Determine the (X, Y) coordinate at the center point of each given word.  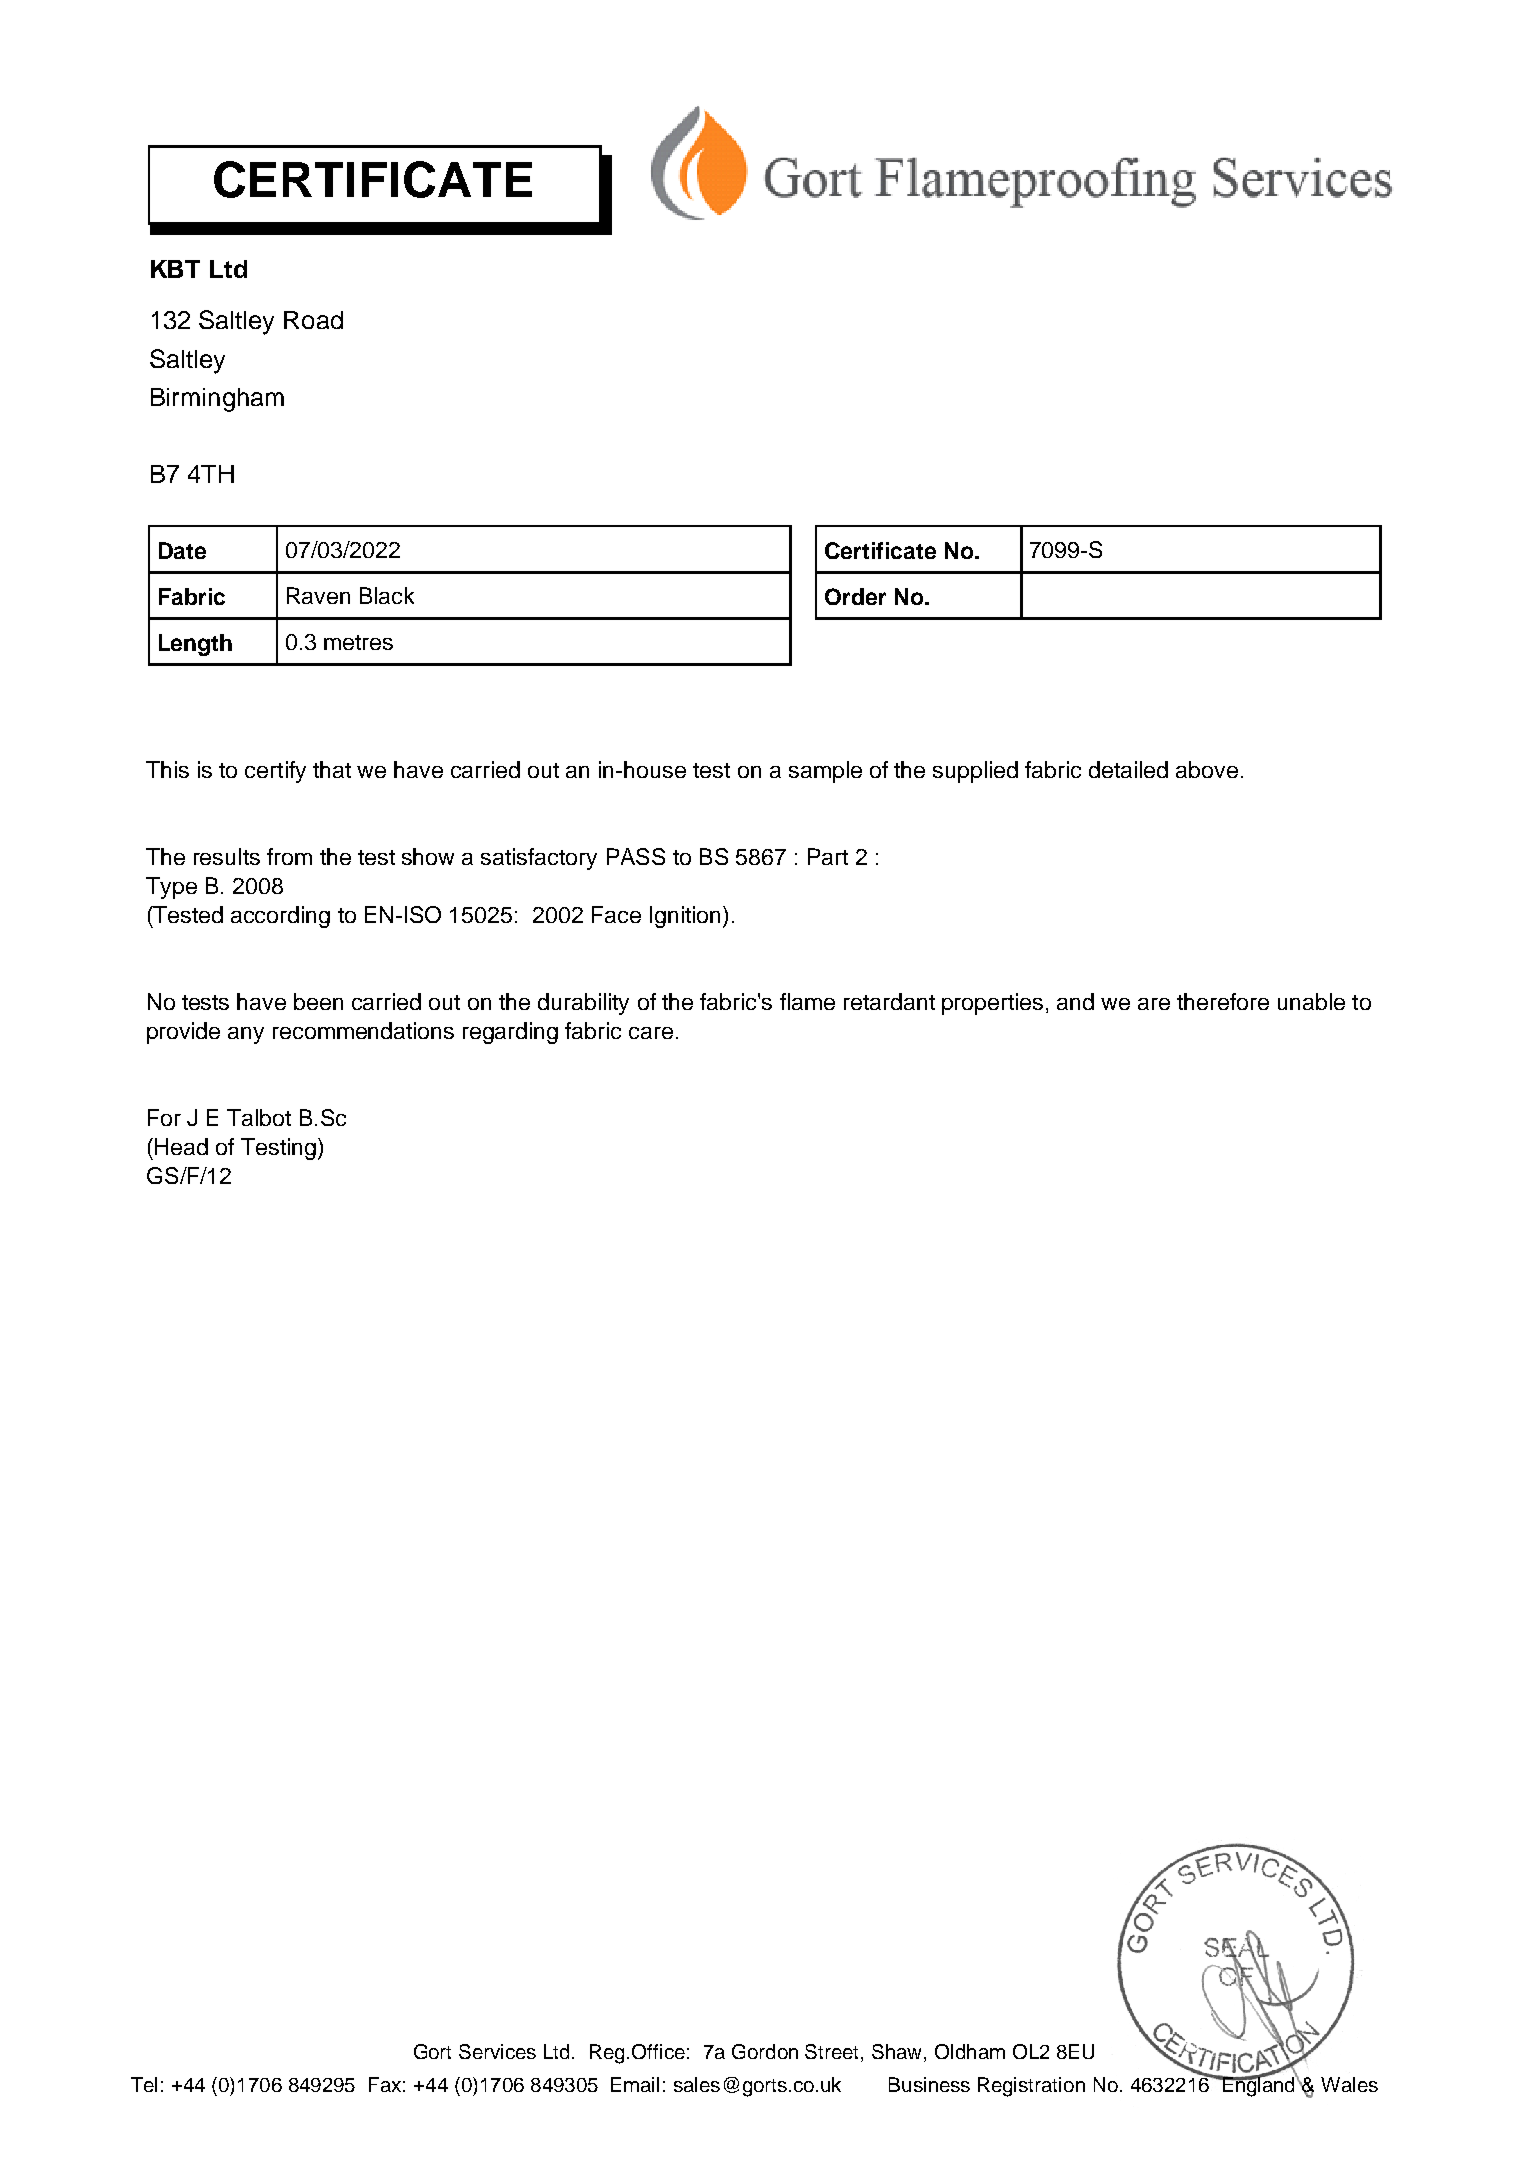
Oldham (970, 2051)
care (651, 1033)
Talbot (259, 1117)
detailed (1128, 769)
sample (825, 772)
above (1207, 769)
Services (497, 2051)
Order (855, 596)
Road (313, 320)
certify (275, 772)
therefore (1223, 1001)
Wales (1349, 2084)
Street (833, 2053)
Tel (144, 2084)
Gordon (765, 2051)
